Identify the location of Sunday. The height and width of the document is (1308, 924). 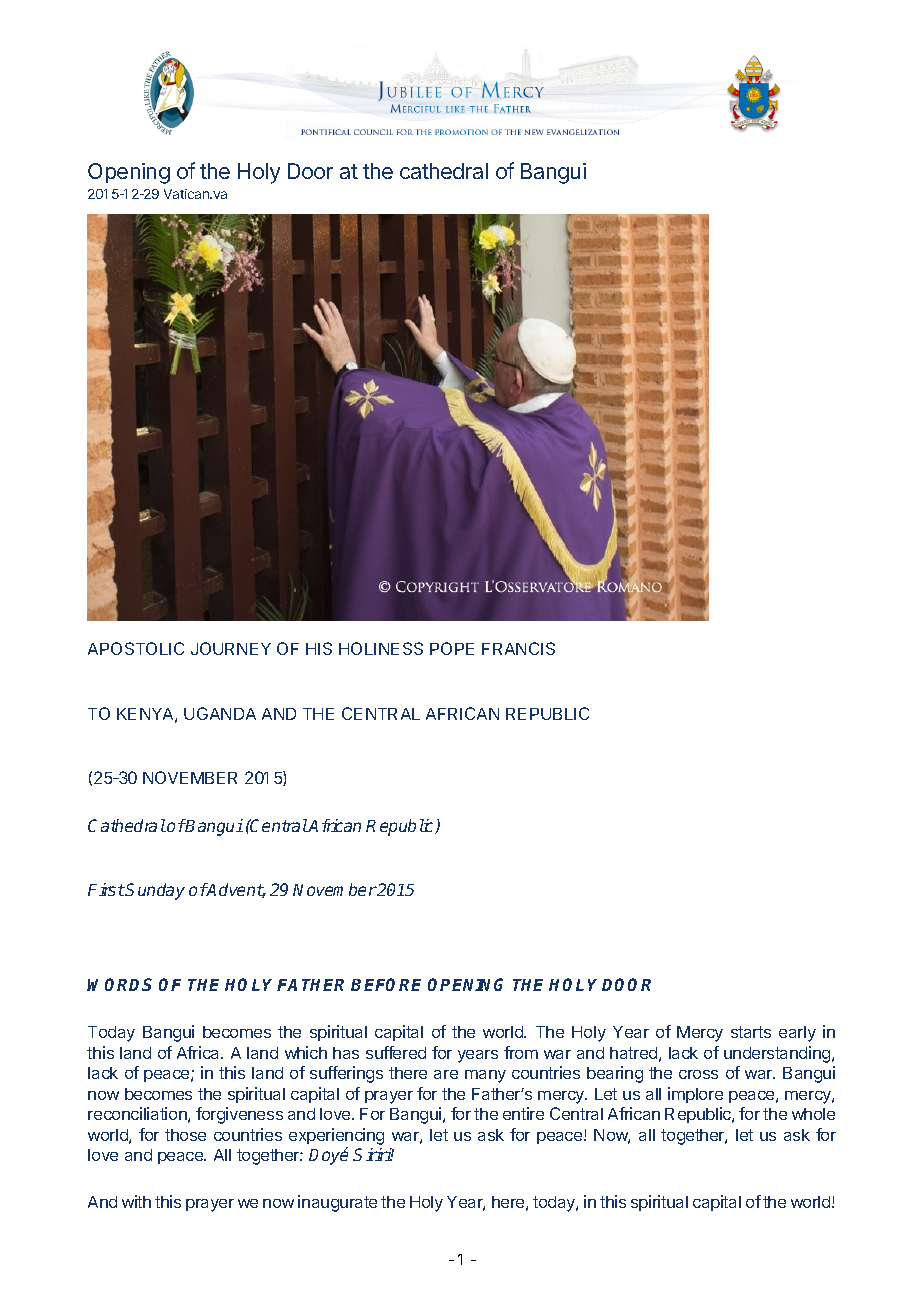
(155, 891).
